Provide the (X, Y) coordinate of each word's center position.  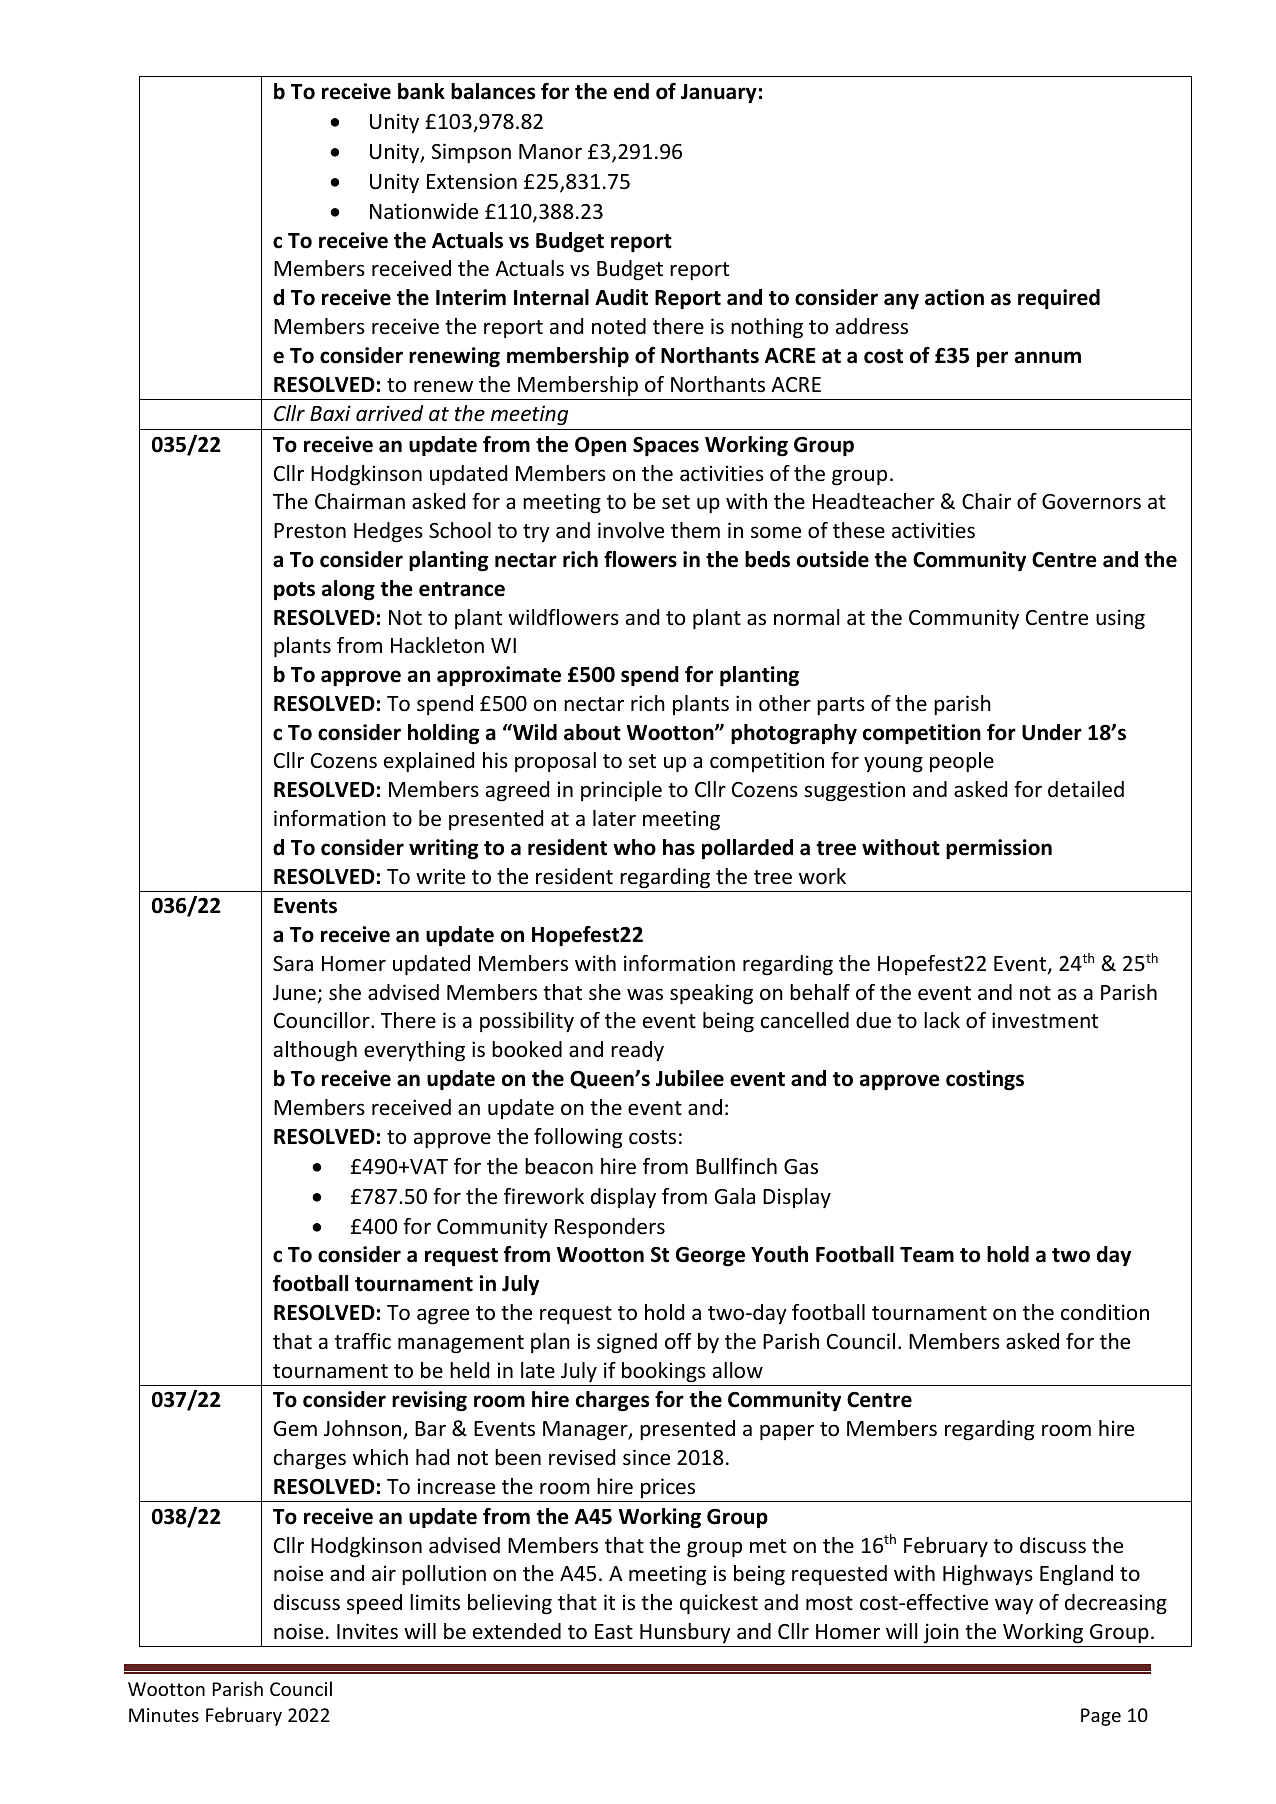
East (614, 1631)
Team (927, 1255)
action (954, 297)
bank (421, 91)
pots (294, 591)
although (315, 1051)
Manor (550, 152)
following (578, 1138)
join (941, 1633)
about (592, 732)
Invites (367, 1631)
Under (1052, 732)
